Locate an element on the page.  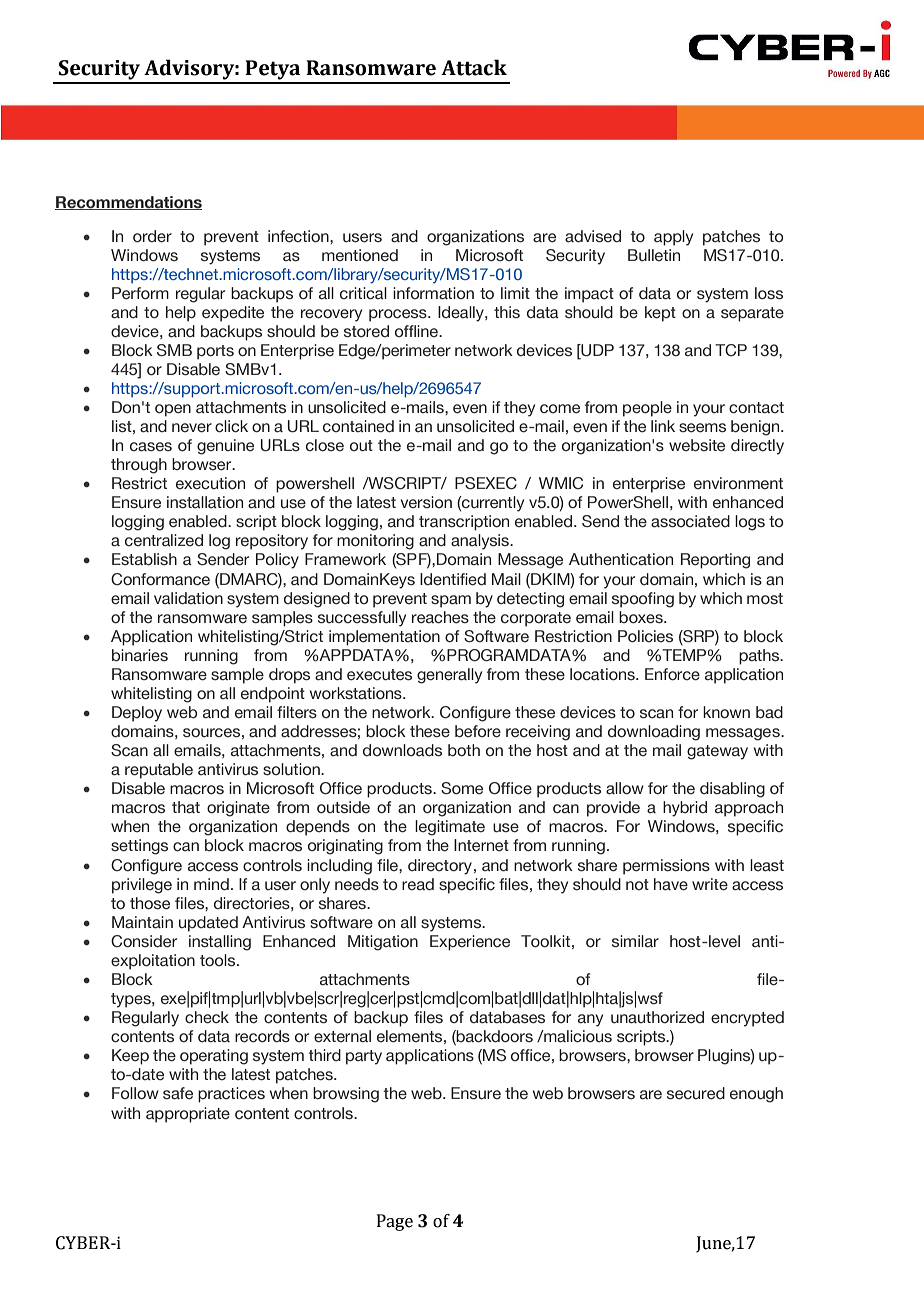
appropriate is located at coordinates (188, 1115).
